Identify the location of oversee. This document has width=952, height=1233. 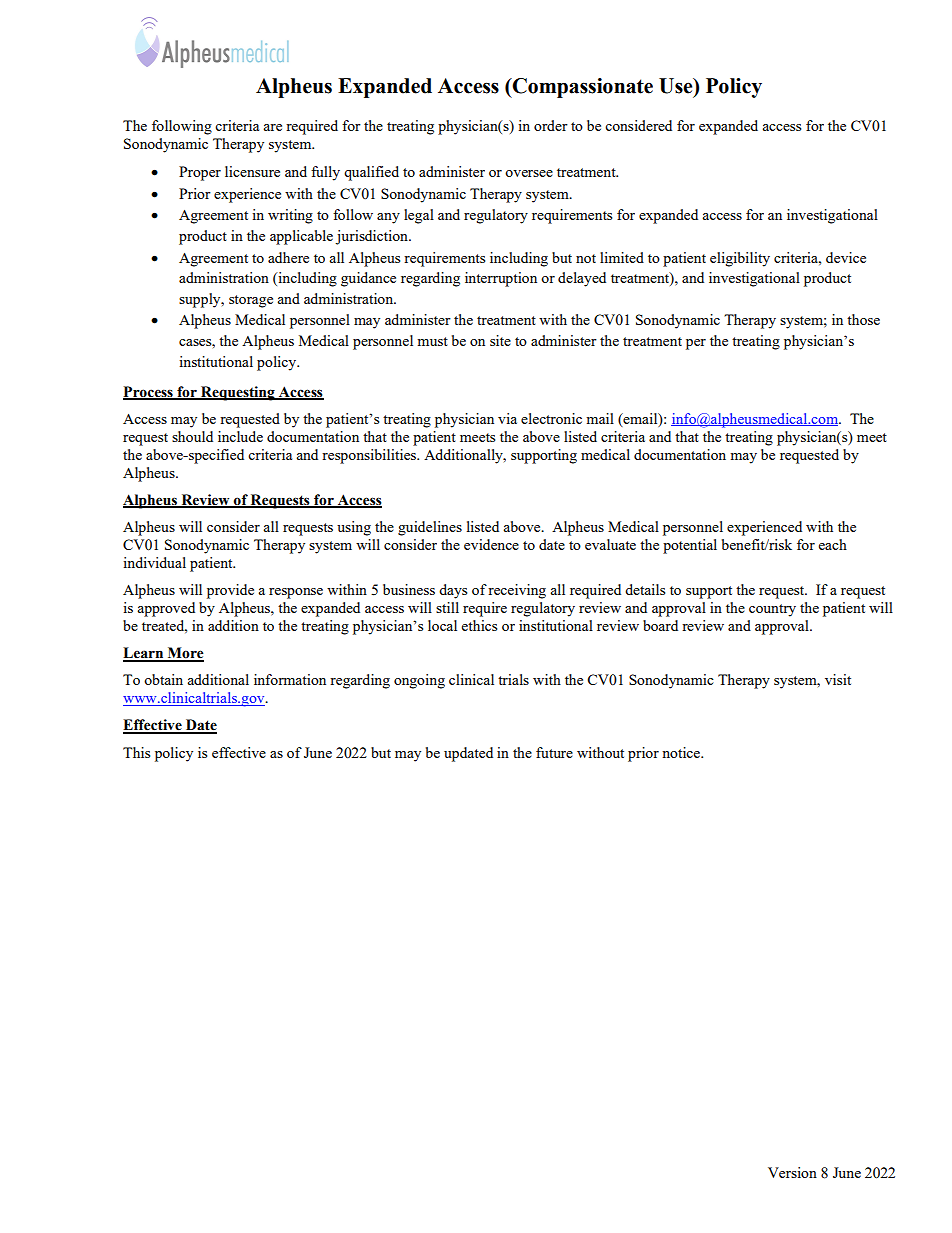
(529, 173).
